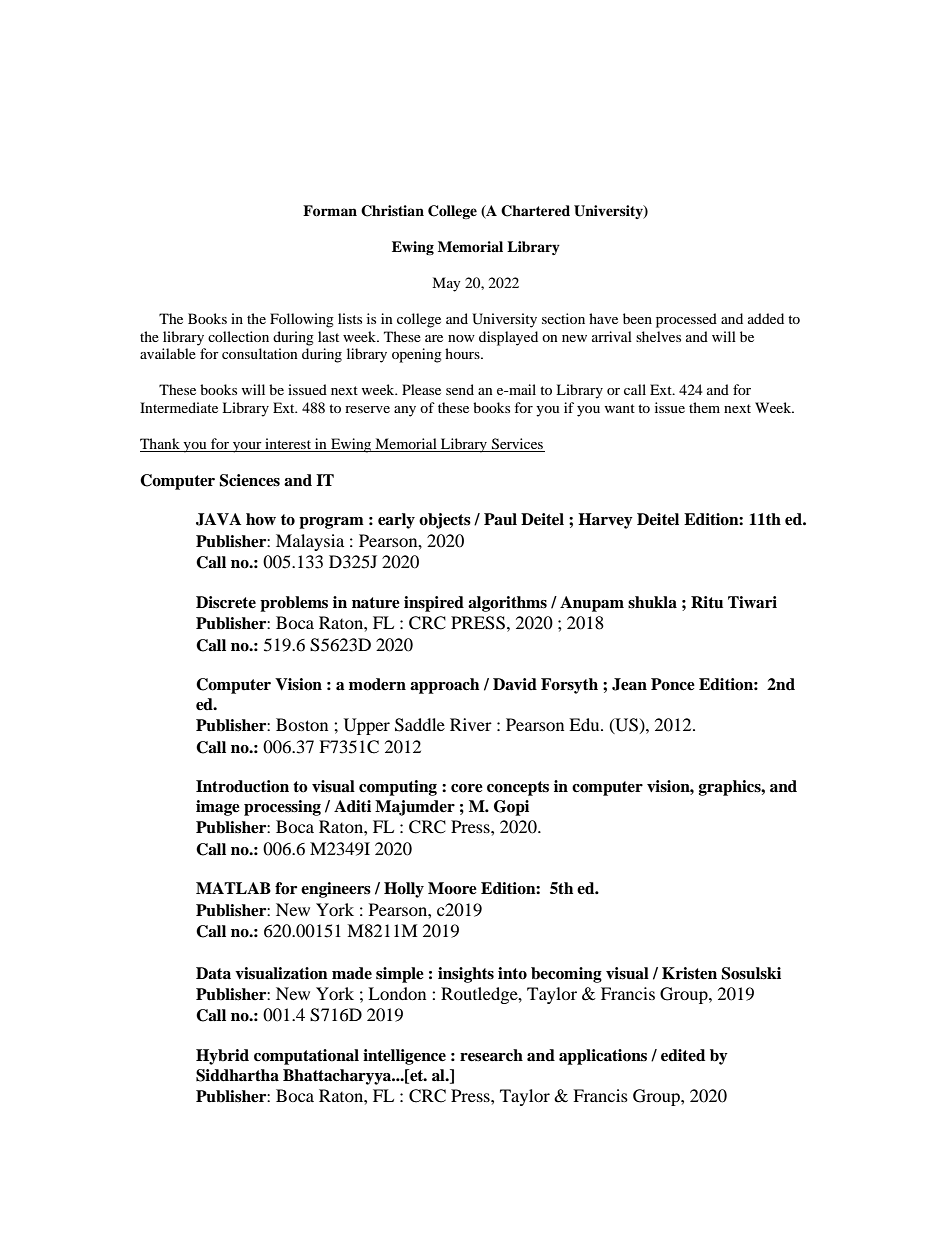 The height and width of the image is (1233, 952). What do you see at coordinates (673, 684) in the image?
I see `Ponce` at bounding box center [673, 684].
